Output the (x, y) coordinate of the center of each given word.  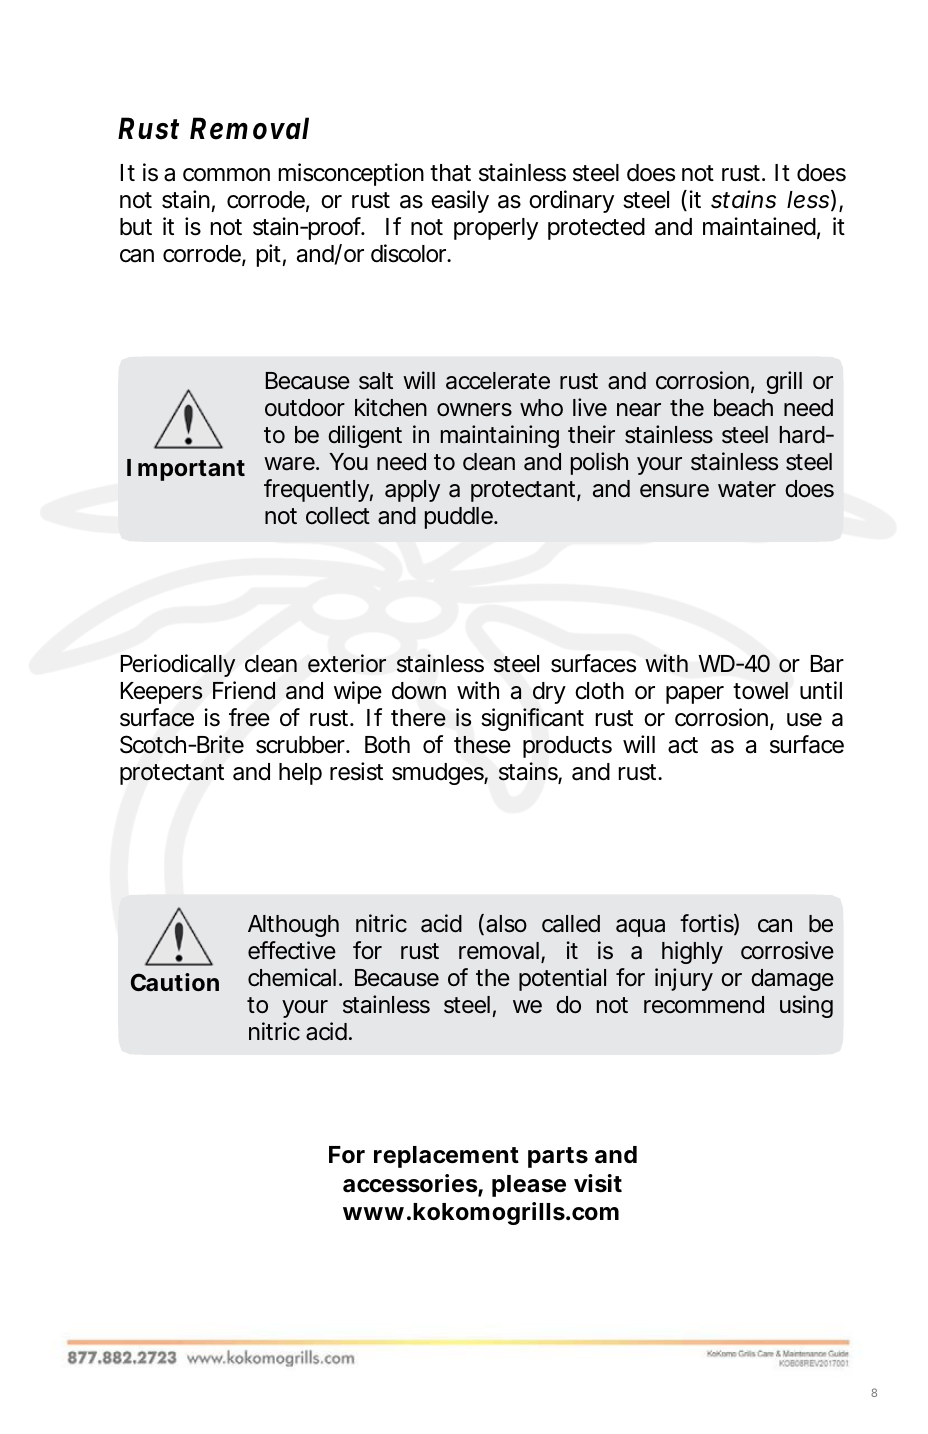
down (419, 691)
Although (293, 926)
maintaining (500, 436)
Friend (244, 690)
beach (743, 408)
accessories (411, 1184)
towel (760, 691)
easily (460, 201)
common (226, 175)
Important (186, 470)
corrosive (787, 950)
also (506, 924)
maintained (759, 226)
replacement (446, 1157)
